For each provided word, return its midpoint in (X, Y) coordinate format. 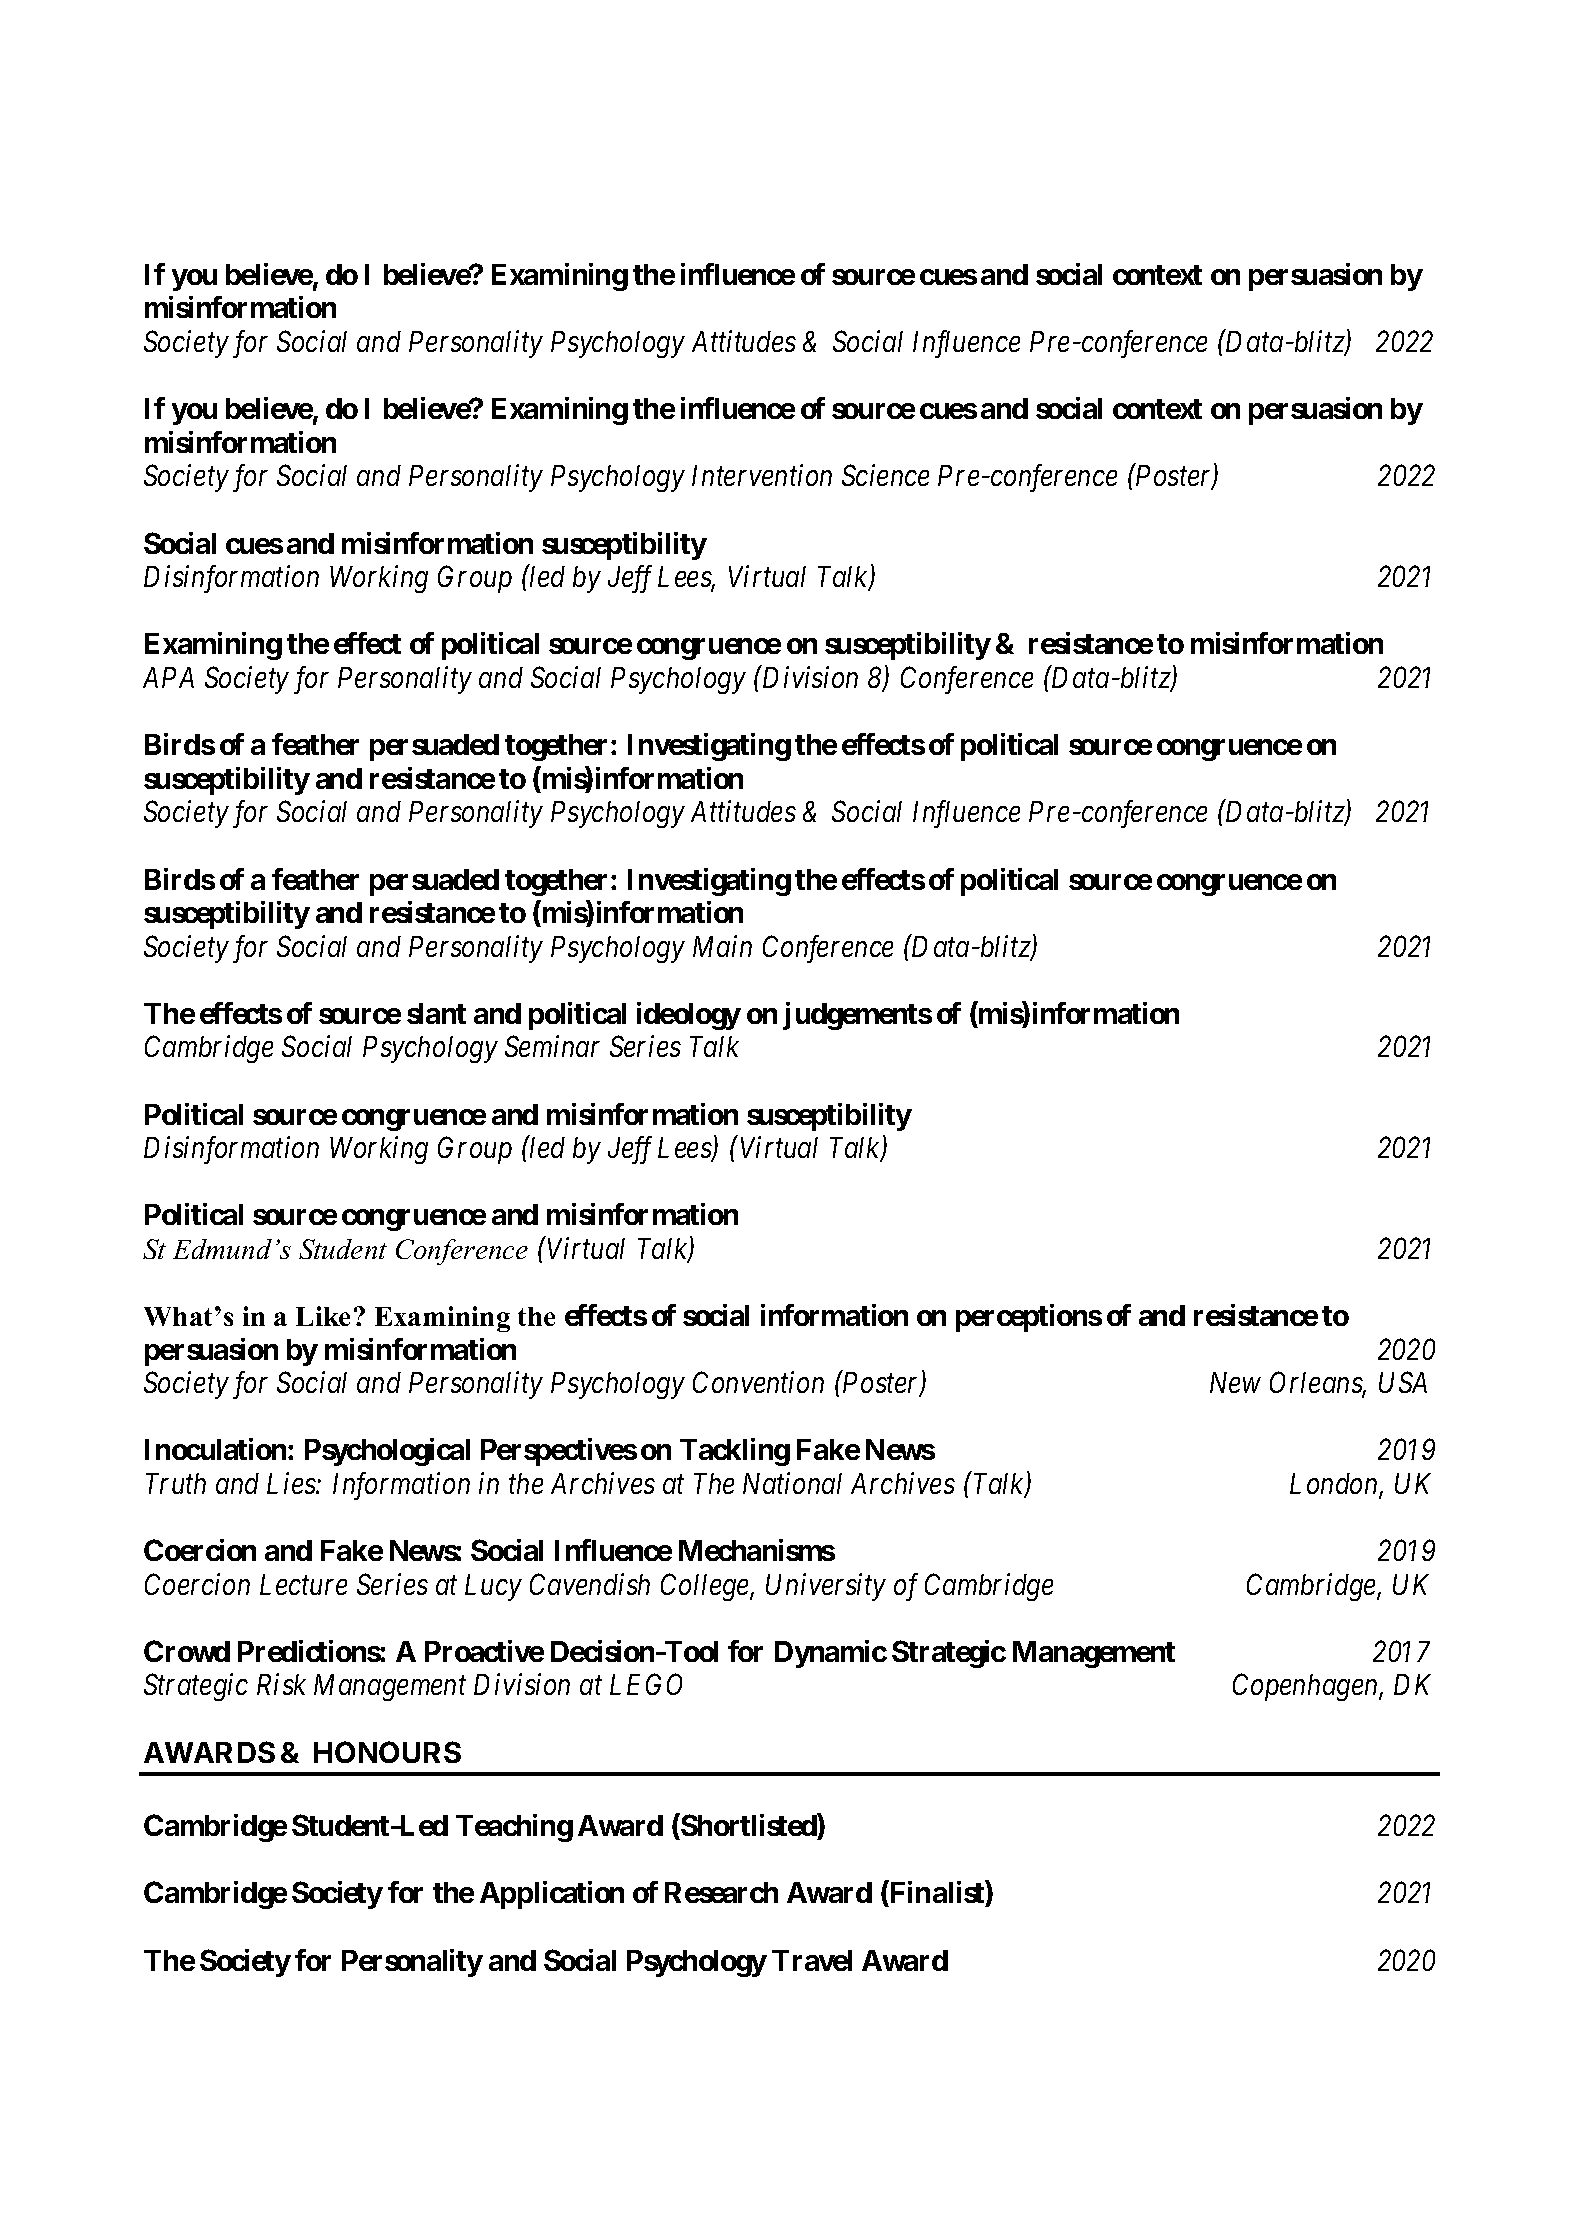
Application (552, 1895)
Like (323, 1316)
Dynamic (831, 1654)
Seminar (552, 1046)
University (826, 1587)
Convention (758, 1382)
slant (436, 1013)
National (792, 1483)
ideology (689, 1016)
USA (1403, 1382)
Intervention (762, 475)
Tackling (735, 1452)
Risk (281, 1684)
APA (168, 677)
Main (722, 946)
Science (885, 475)
